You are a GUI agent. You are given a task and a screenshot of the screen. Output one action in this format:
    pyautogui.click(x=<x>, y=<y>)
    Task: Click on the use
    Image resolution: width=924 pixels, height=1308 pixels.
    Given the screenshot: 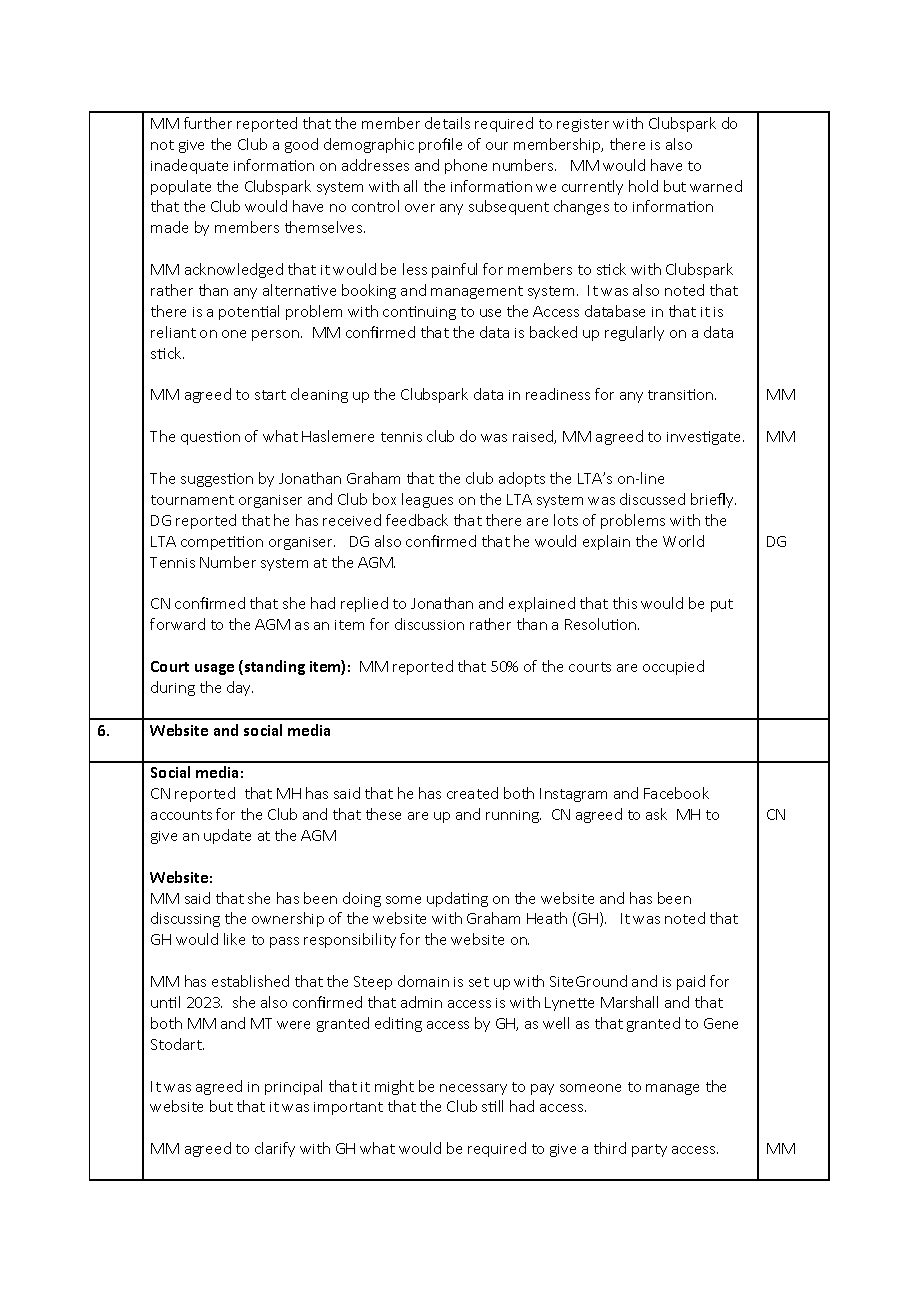 What is the action you would take?
    pyautogui.click(x=490, y=313)
